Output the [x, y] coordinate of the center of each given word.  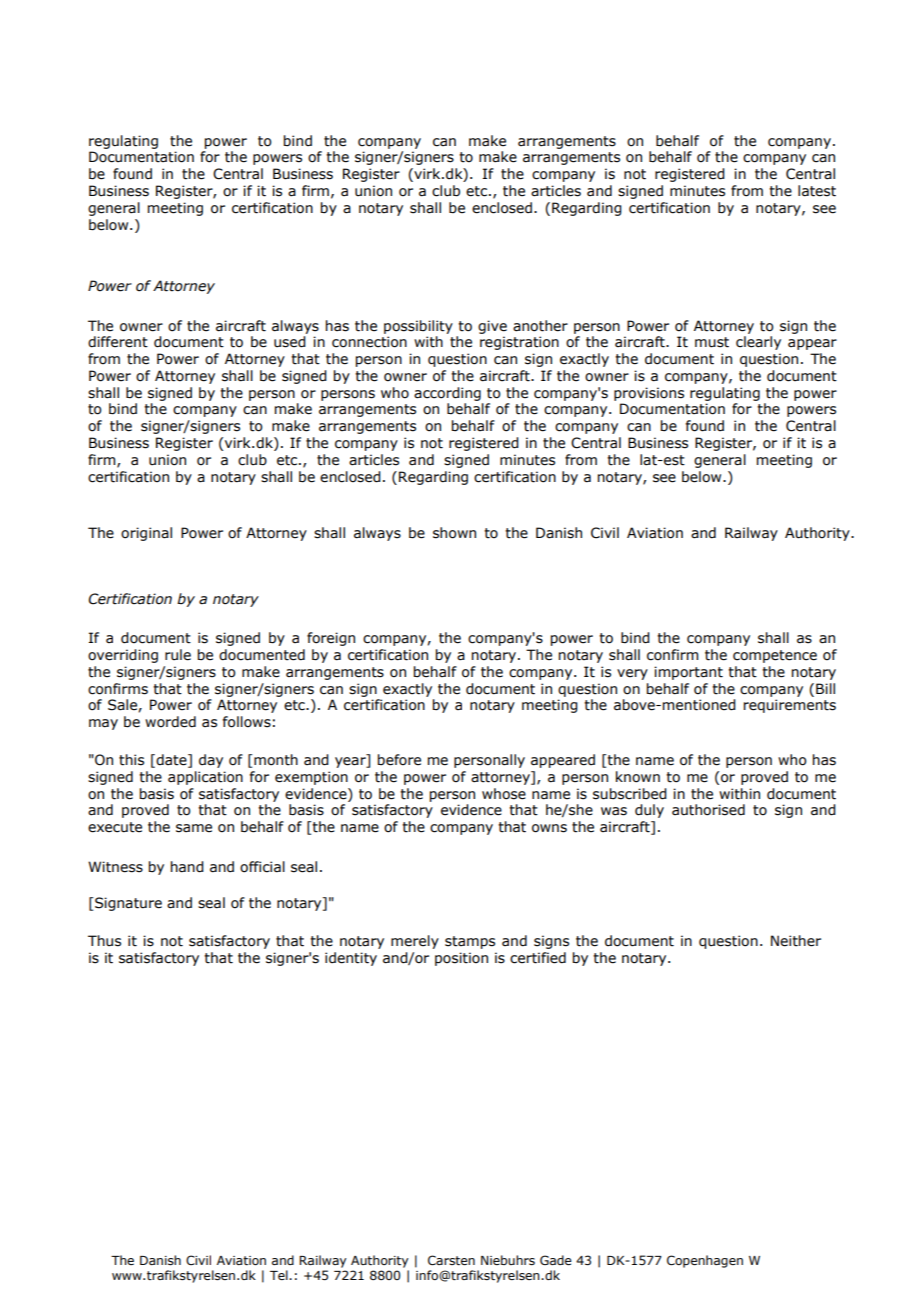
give [492, 327]
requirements [790, 706]
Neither [796, 941]
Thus [104, 941]
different [118, 342]
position [461, 959]
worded [170, 722]
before [399, 760]
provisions [649, 394]
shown [454, 533]
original [146, 534]
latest [817, 191]
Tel [280, 1275]
